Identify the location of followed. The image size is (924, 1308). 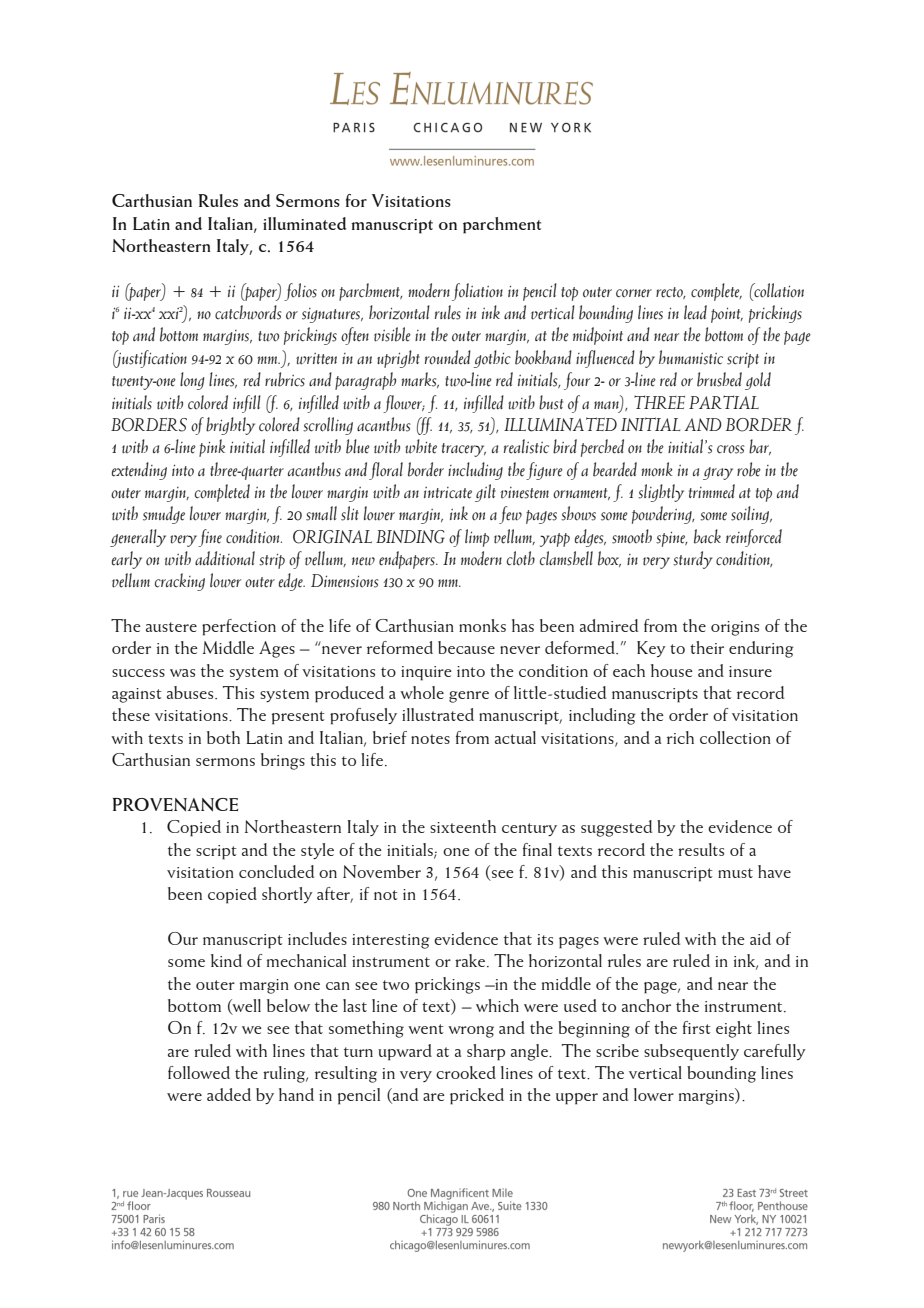
(199, 1072).
